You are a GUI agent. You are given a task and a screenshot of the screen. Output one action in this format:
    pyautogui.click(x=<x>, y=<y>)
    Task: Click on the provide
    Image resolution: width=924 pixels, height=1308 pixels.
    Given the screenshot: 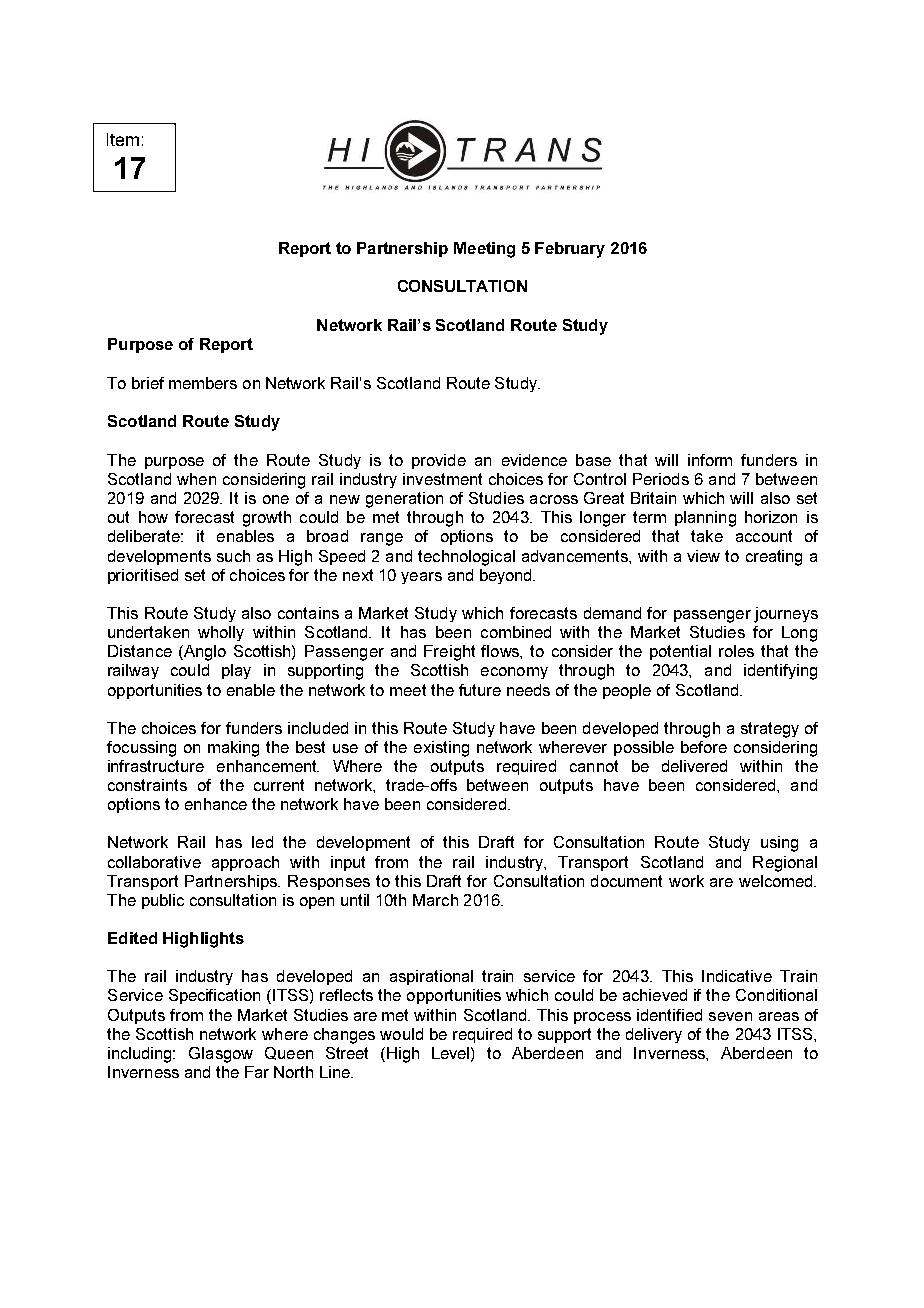 What is the action you would take?
    pyautogui.click(x=439, y=461)
